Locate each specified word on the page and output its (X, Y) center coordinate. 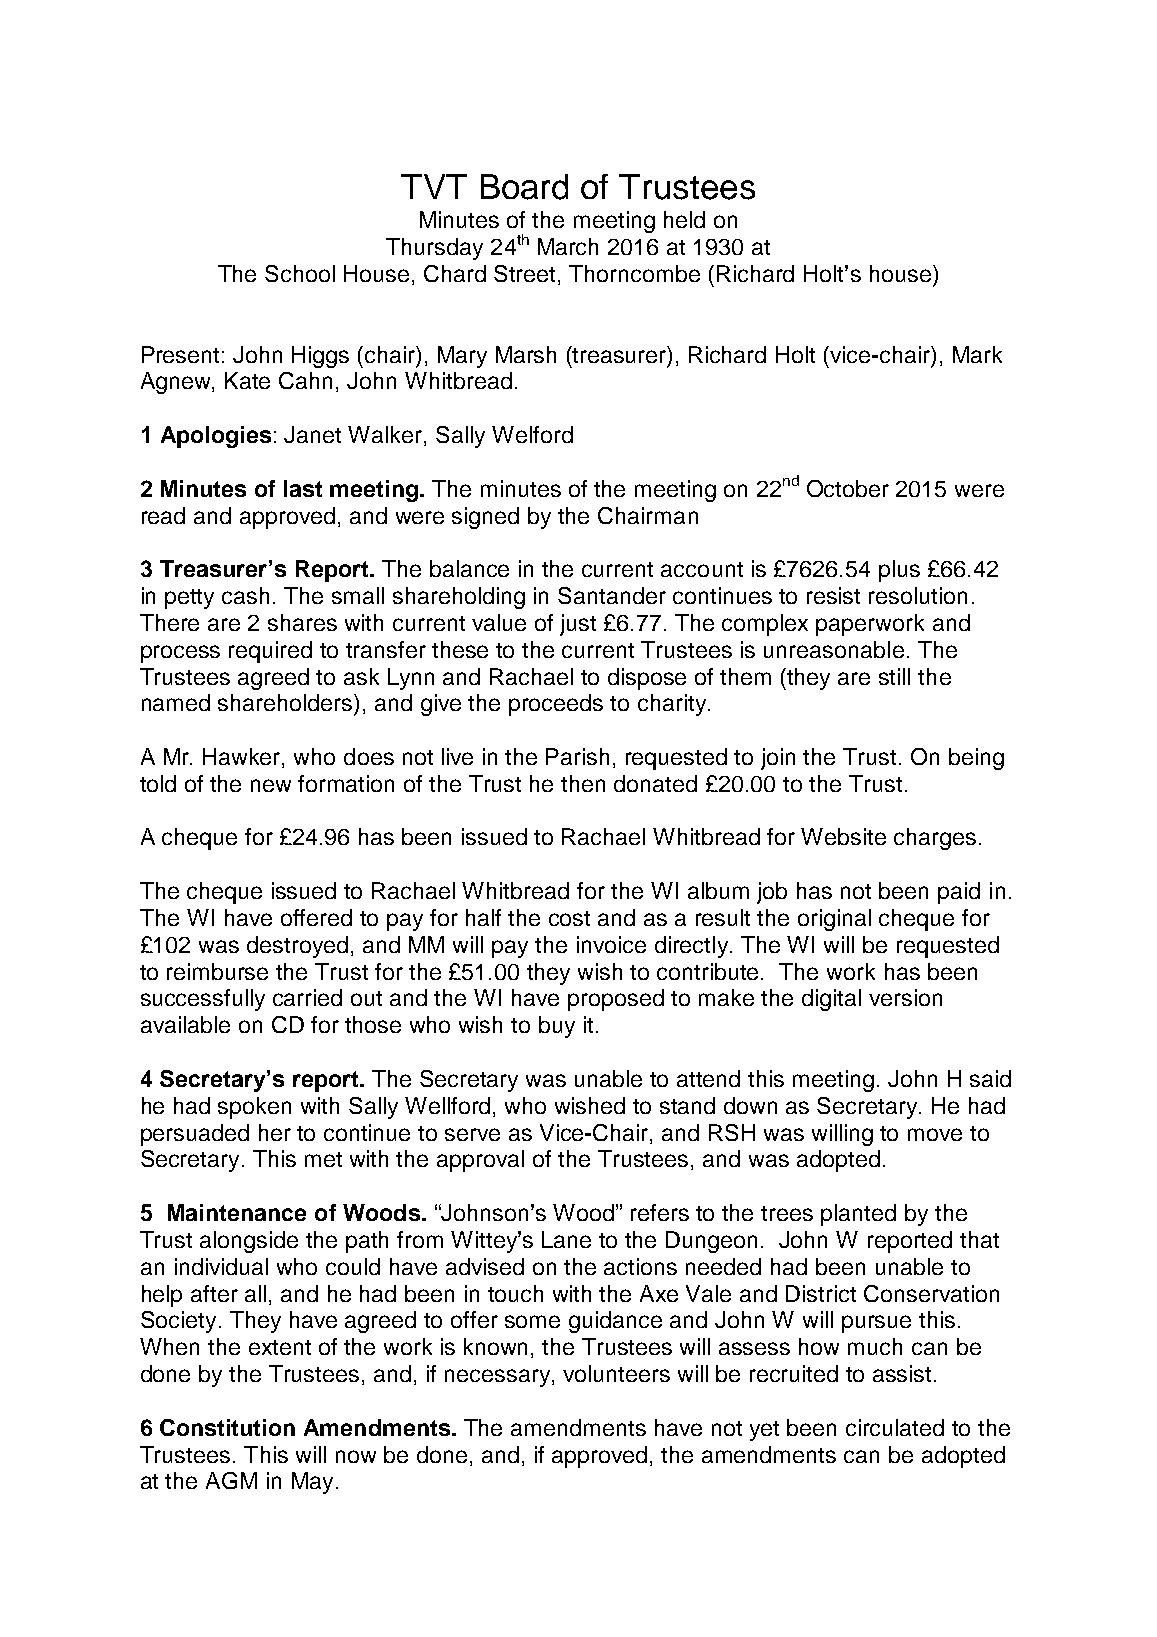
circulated (895, 1427)
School (300, 273)
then (583, 783)
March (568, 246)
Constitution (227, 1427)
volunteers (616, 1373)
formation (346, 783)
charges (935, 839)
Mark (977, 354)
